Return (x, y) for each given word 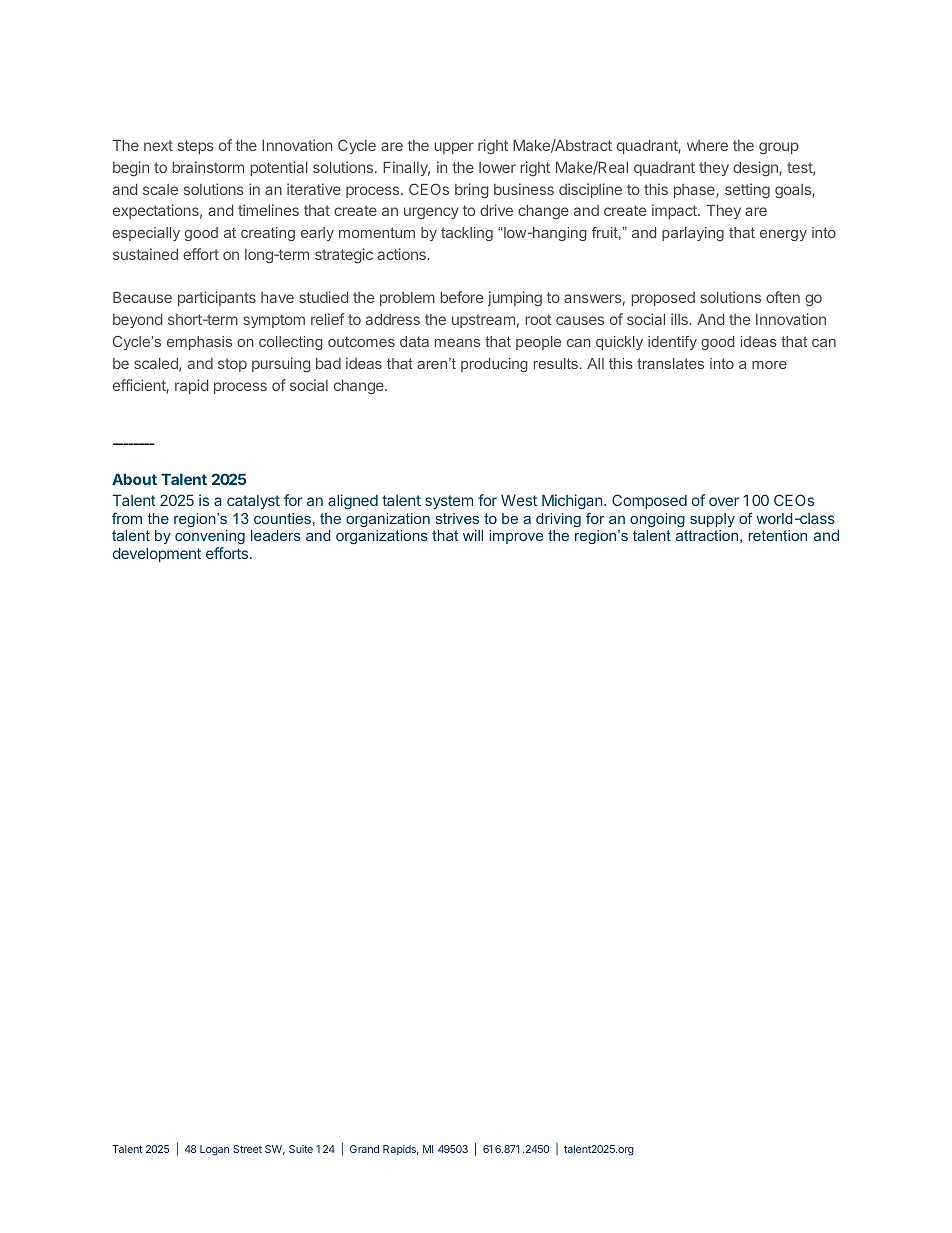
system (449, 502)
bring (472, 191)
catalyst (253, 502)
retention (778, 535)
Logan (214, 1150)
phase (695, 191)
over (724, 501)
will (473, 535)
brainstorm (208, 167)
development (157, 554)
